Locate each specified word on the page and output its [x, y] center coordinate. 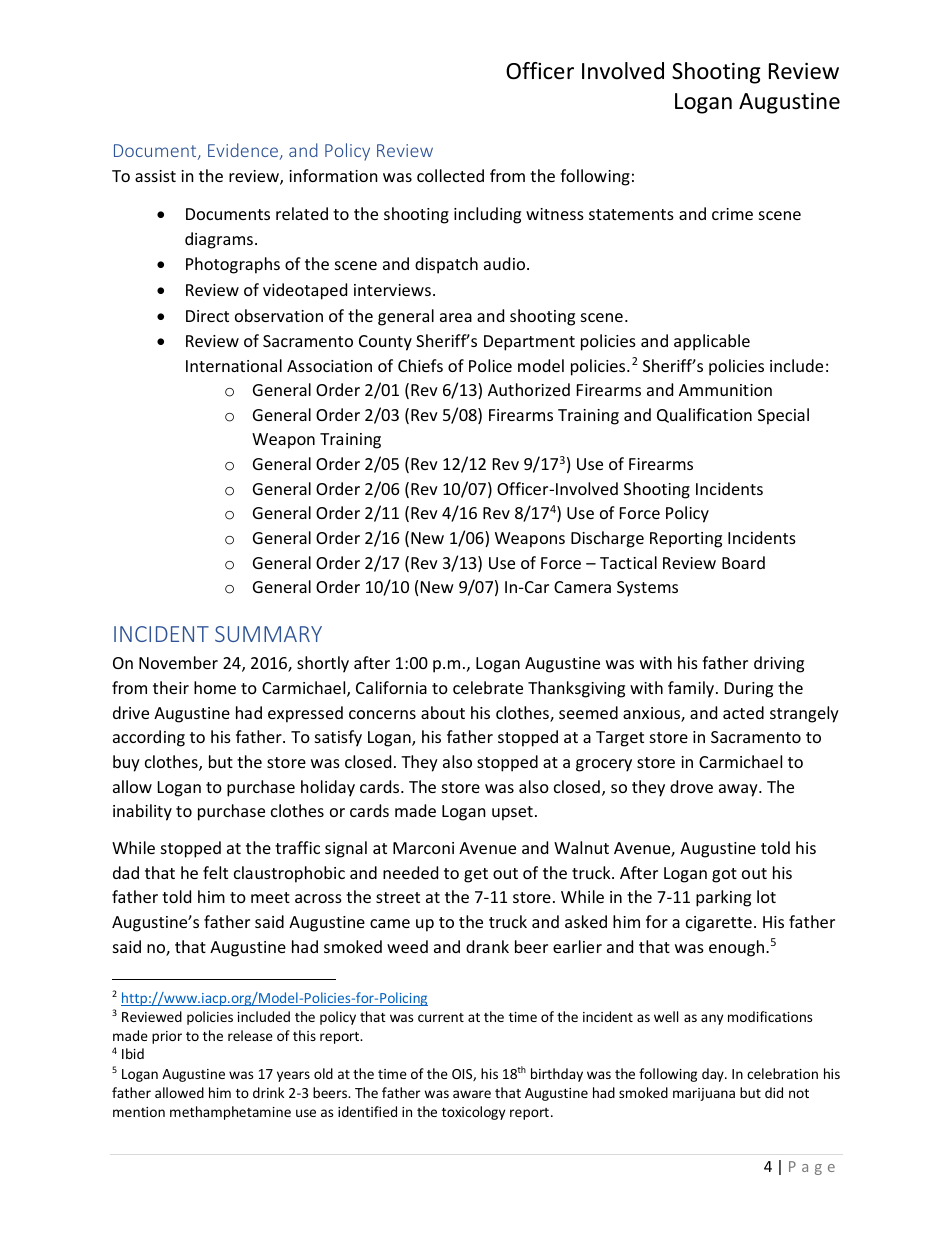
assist [155, 176]
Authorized [529, 389]
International [234, 365]
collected [450, 175]
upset [512, 813]
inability [142, 812]
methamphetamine [230, 1113]
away [739, 790]
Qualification [704, 415]
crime [732, 214]
